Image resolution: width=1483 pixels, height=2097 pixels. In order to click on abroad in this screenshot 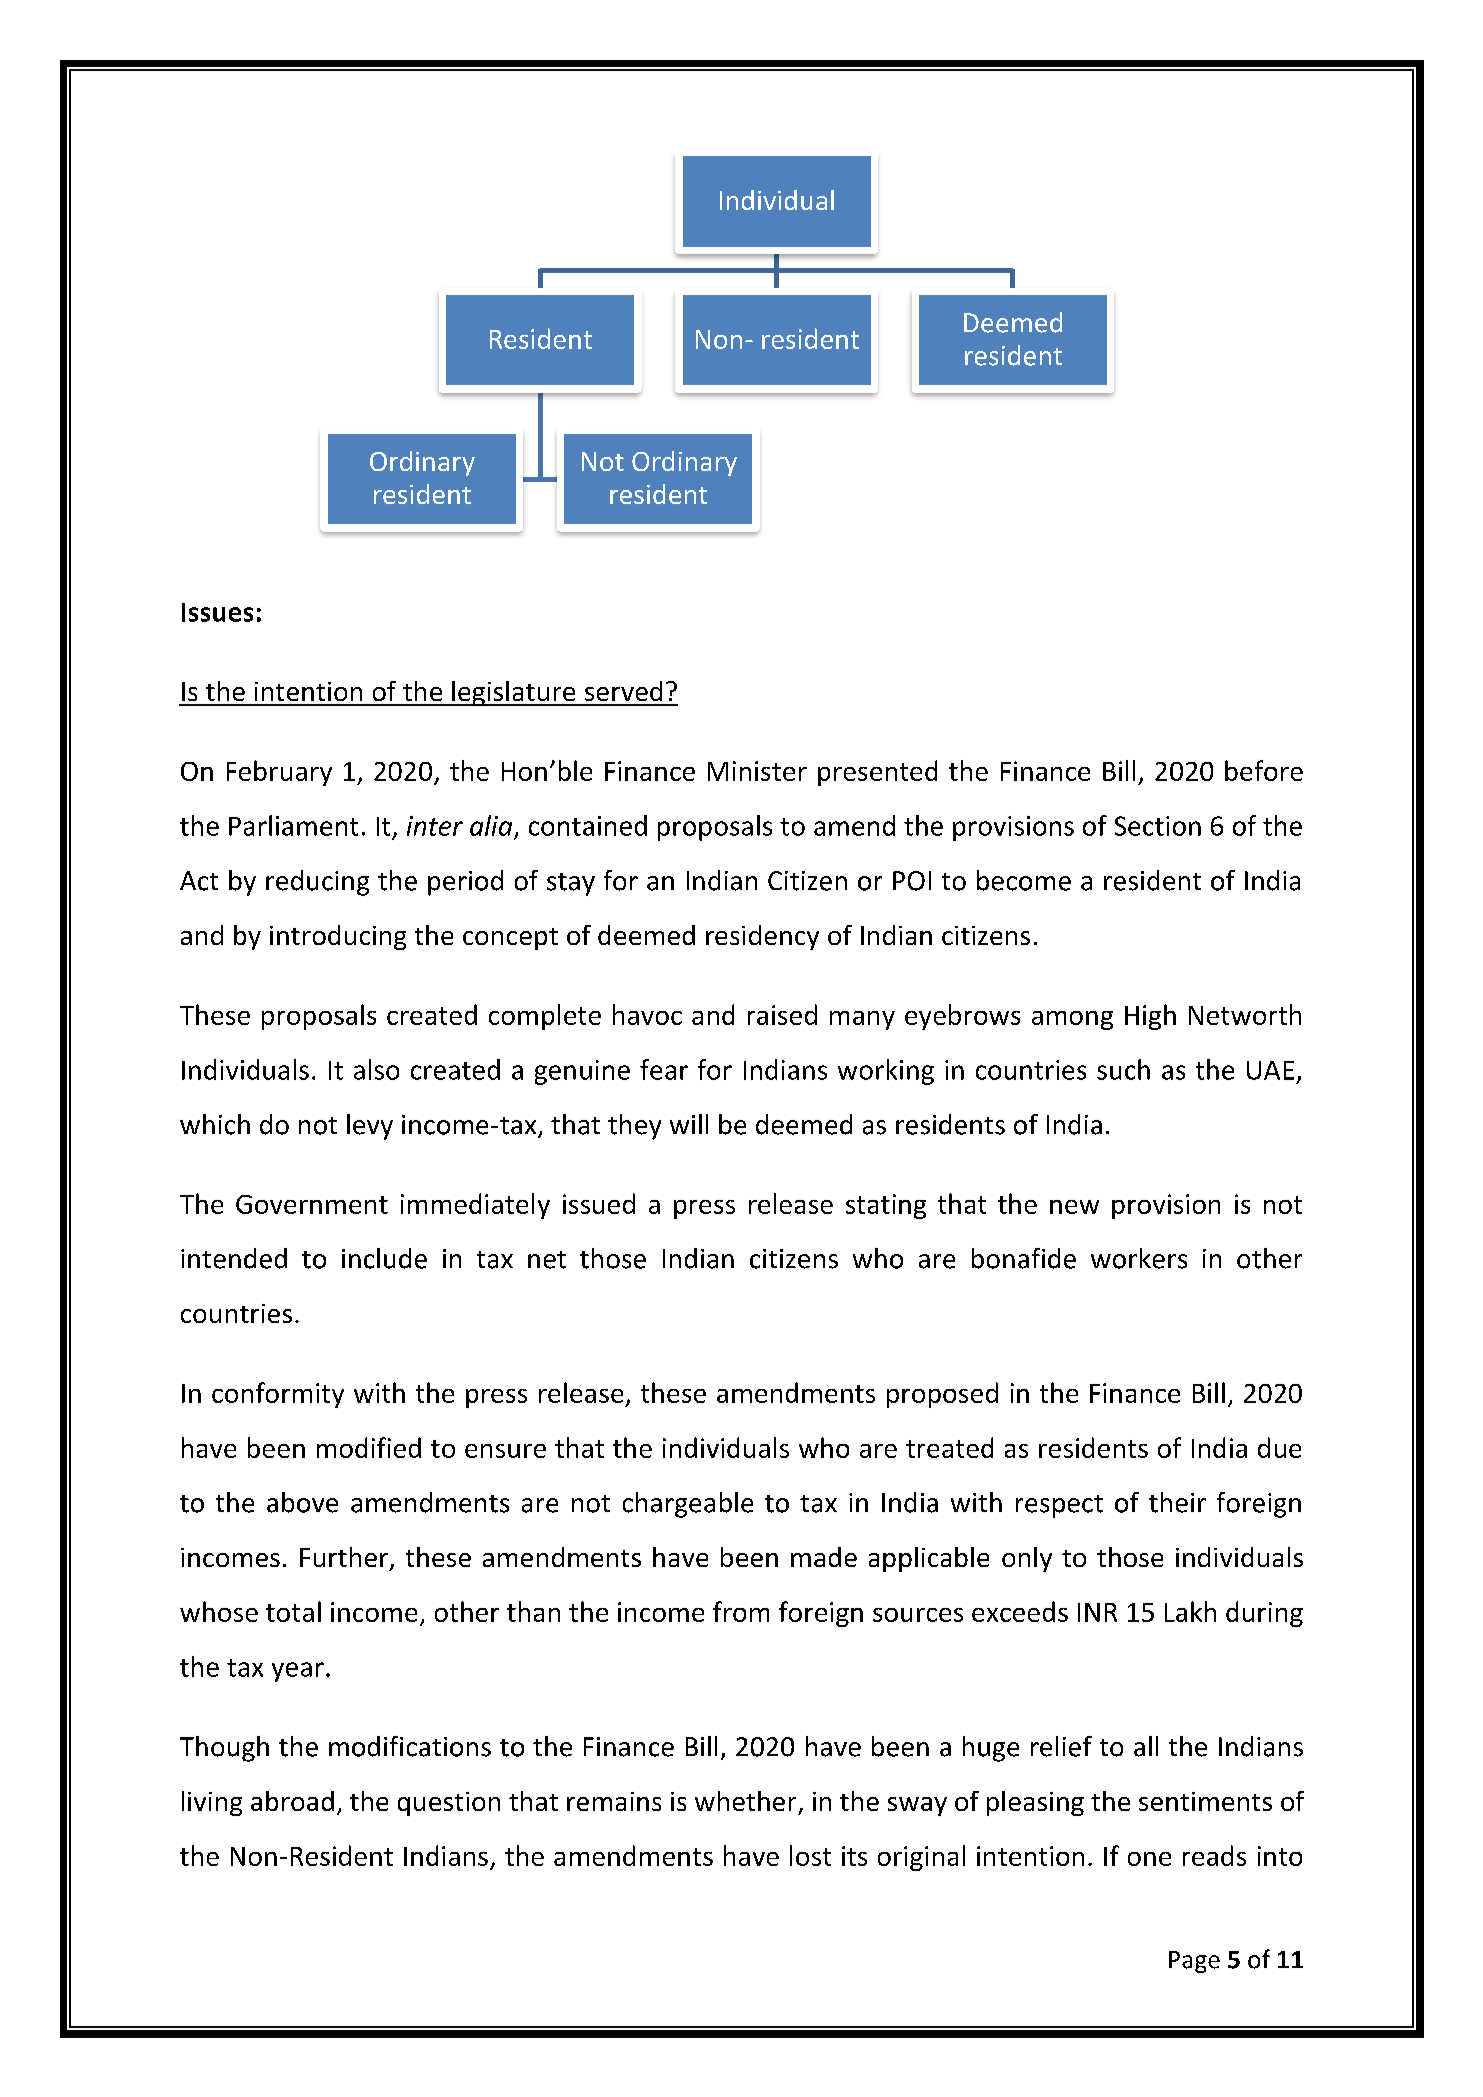, I will do `click(292, 1801)`.
